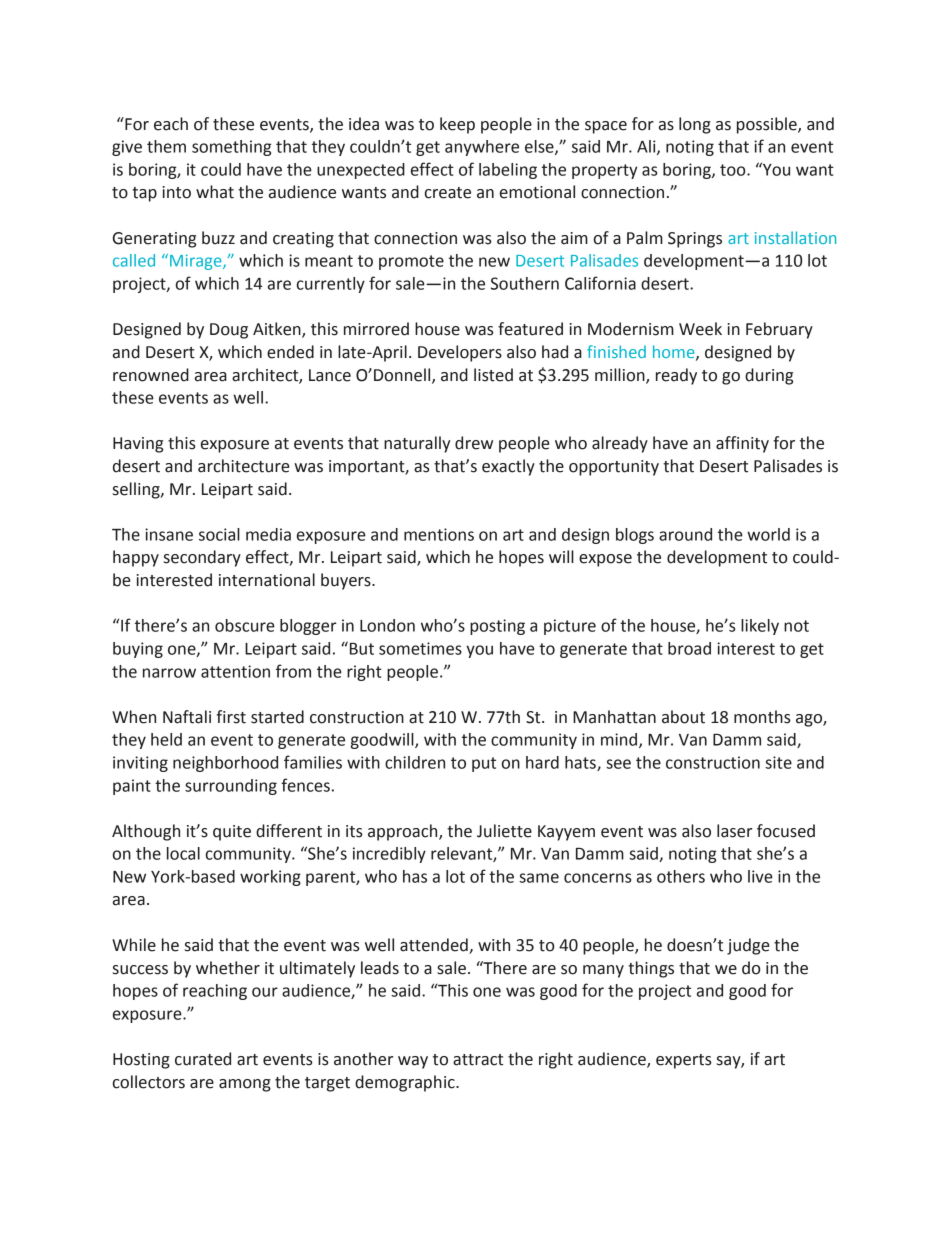 This page has width=952, height=1233. I want to click on put, so click(484, 764).
